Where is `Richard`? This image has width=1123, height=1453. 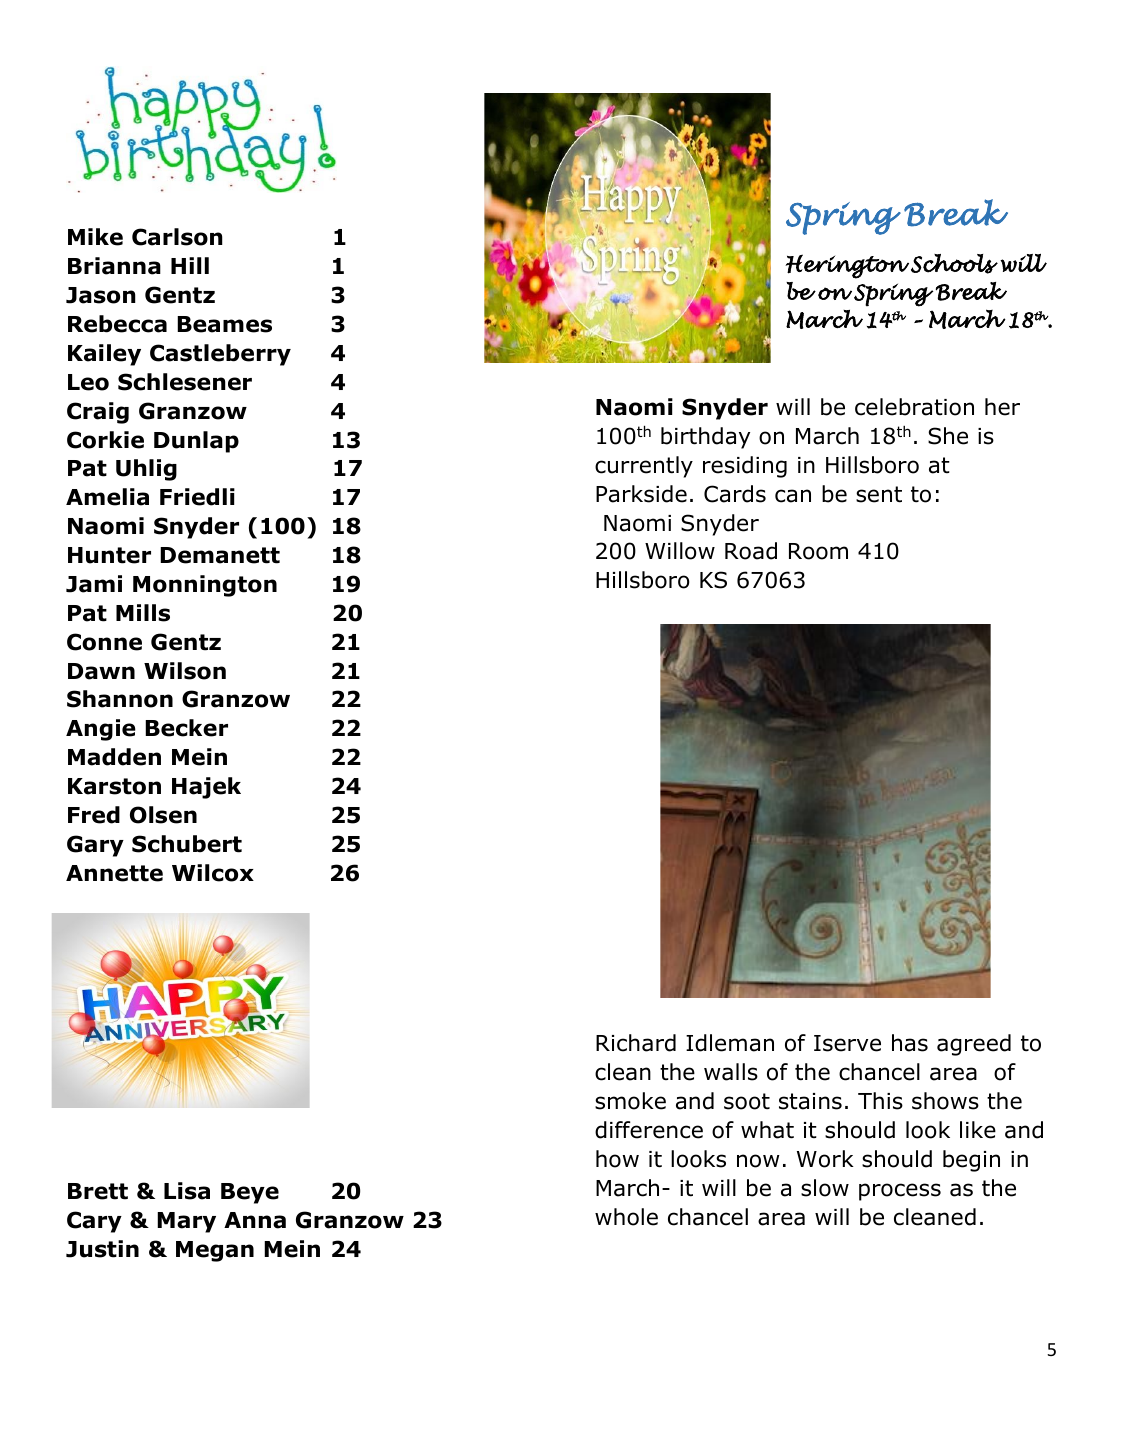 Richard is located at coordinates (636, 1043).
